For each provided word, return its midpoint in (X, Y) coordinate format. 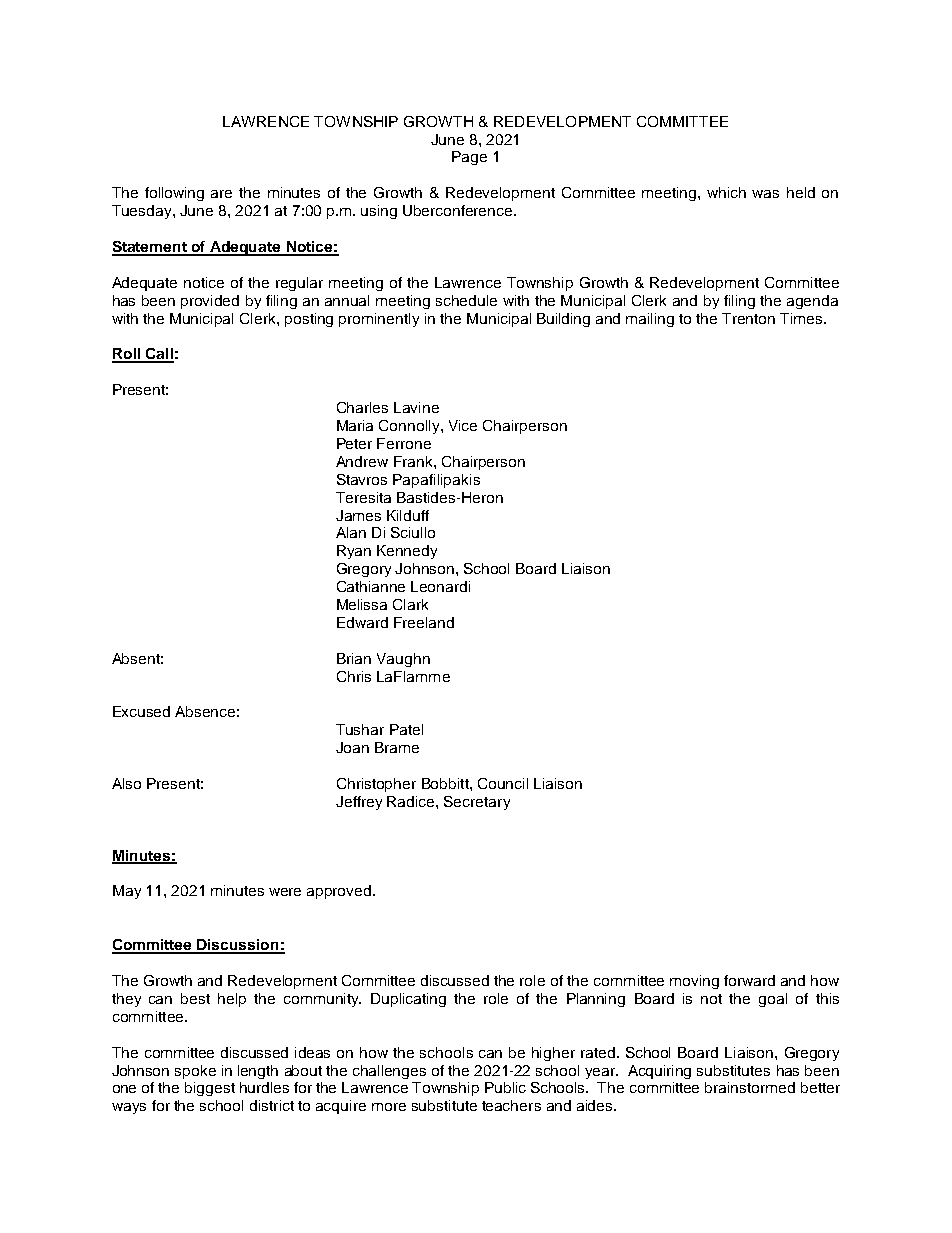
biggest (210, 1089)
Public (505, 1087)
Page (469, 158)
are (221, 194)
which (726, 192)
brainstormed (750, 1087)
